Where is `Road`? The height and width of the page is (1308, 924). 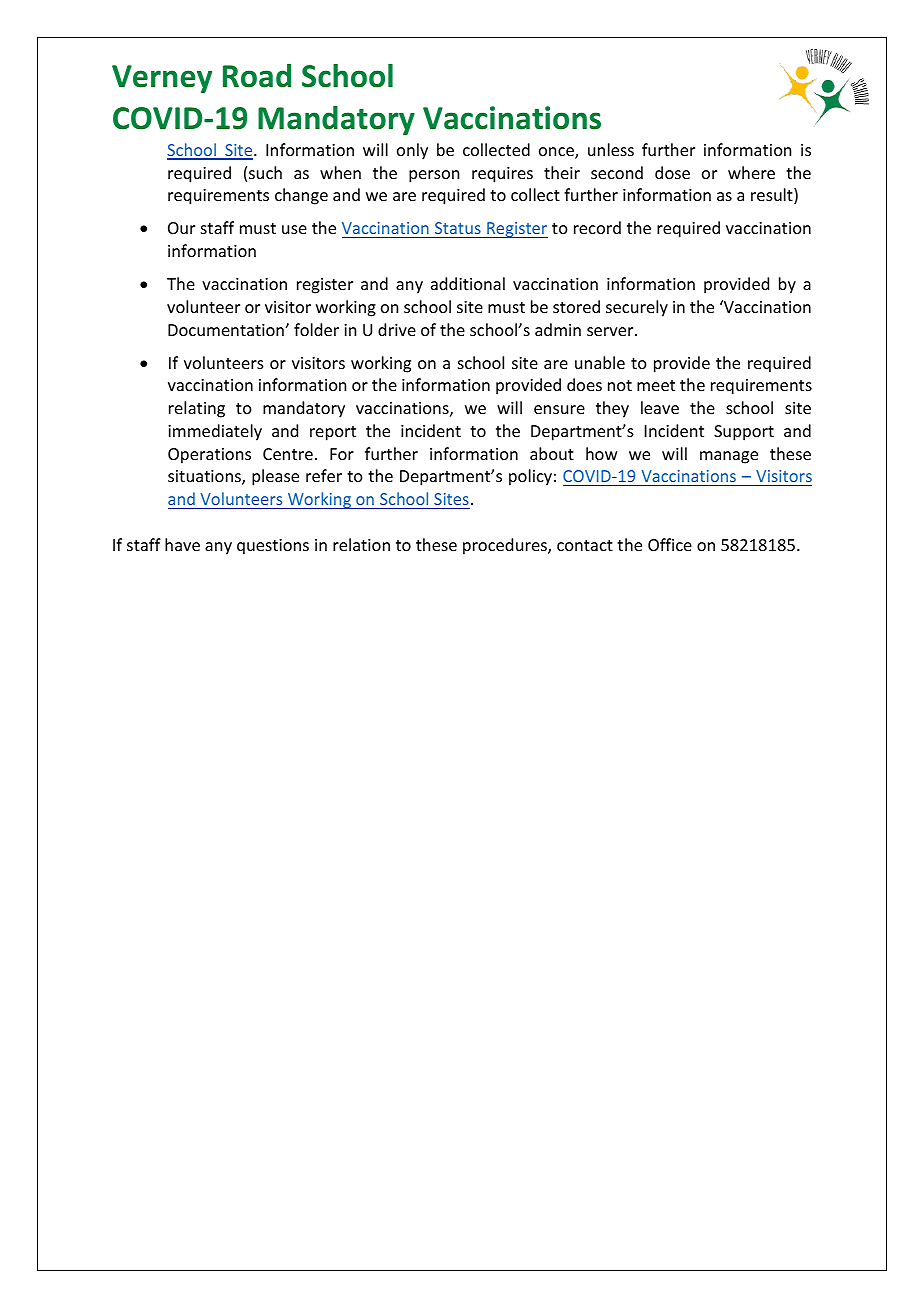 Road is located at coordinates (257, 76).
